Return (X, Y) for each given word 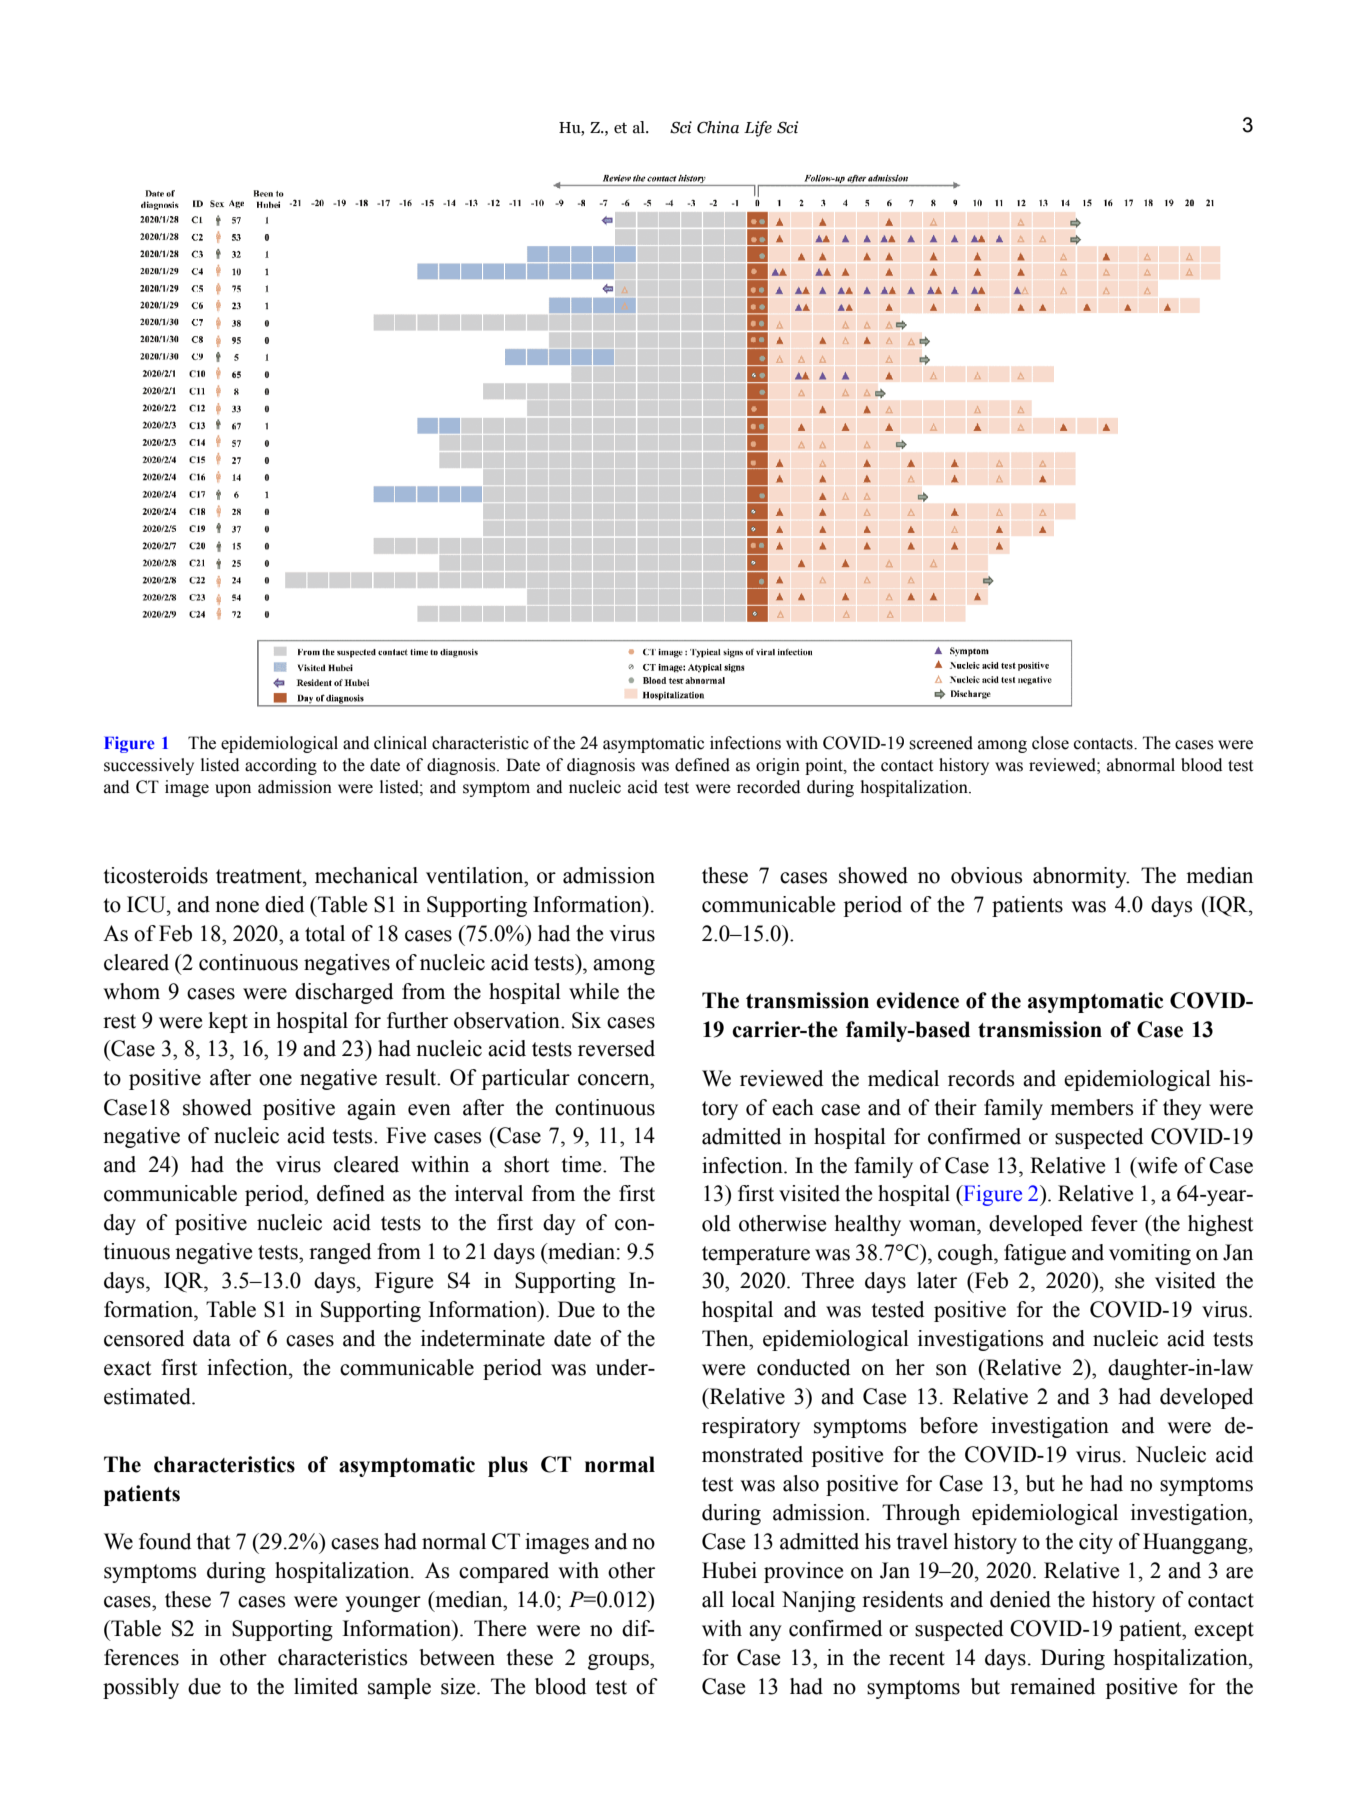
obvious (986, 875)
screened (941, 743)
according (281, 766)
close (1050, 743)
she (1129, 1280)
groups (619, 1662)
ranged (340, 1253)
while (594, 991)
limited (326, 1686)
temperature (756, 1255)
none (237, 907)
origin (778, 766)
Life (758, 129)
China (718, 127)
